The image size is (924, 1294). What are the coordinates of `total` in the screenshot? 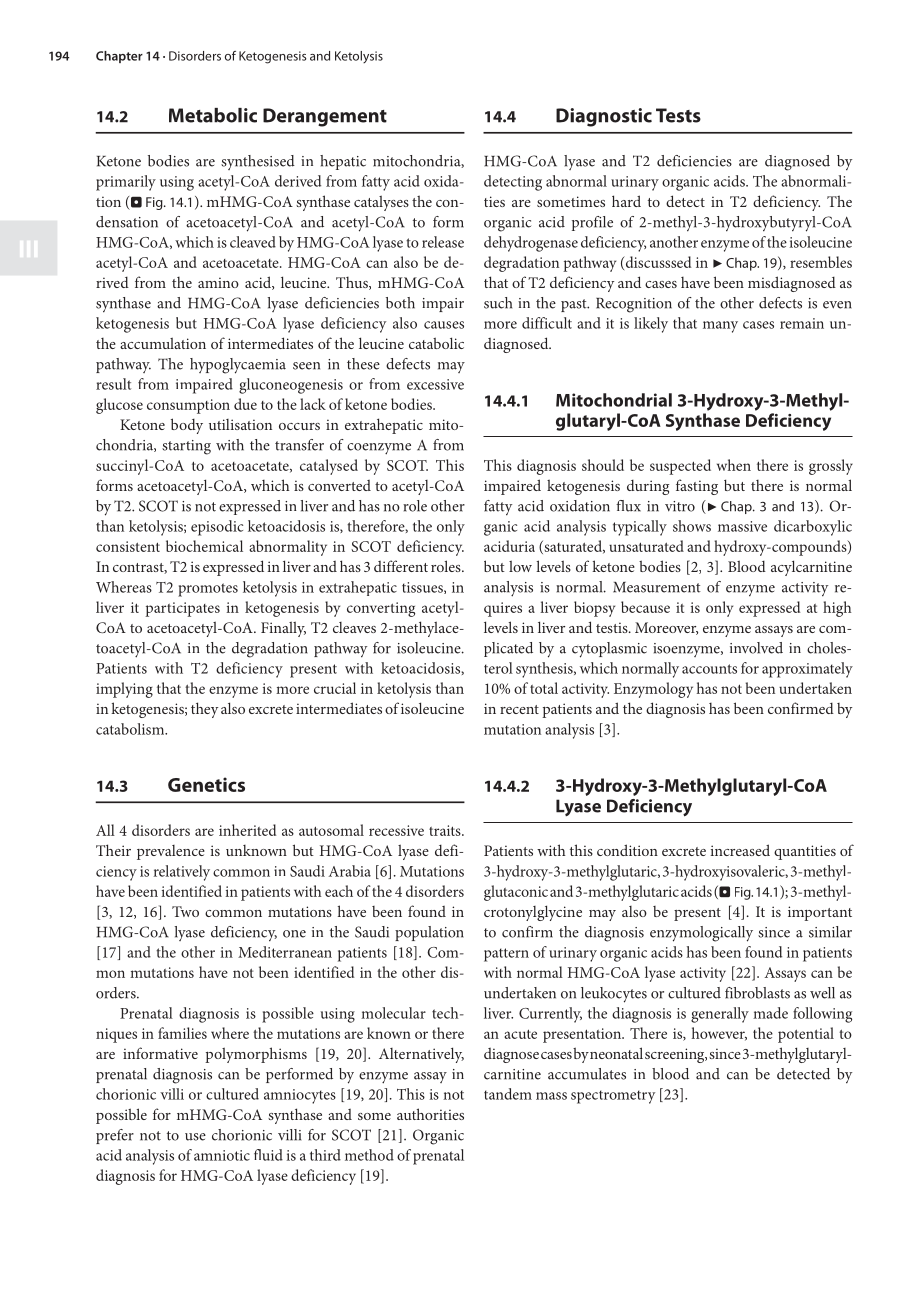 It's located at (544, 688).
